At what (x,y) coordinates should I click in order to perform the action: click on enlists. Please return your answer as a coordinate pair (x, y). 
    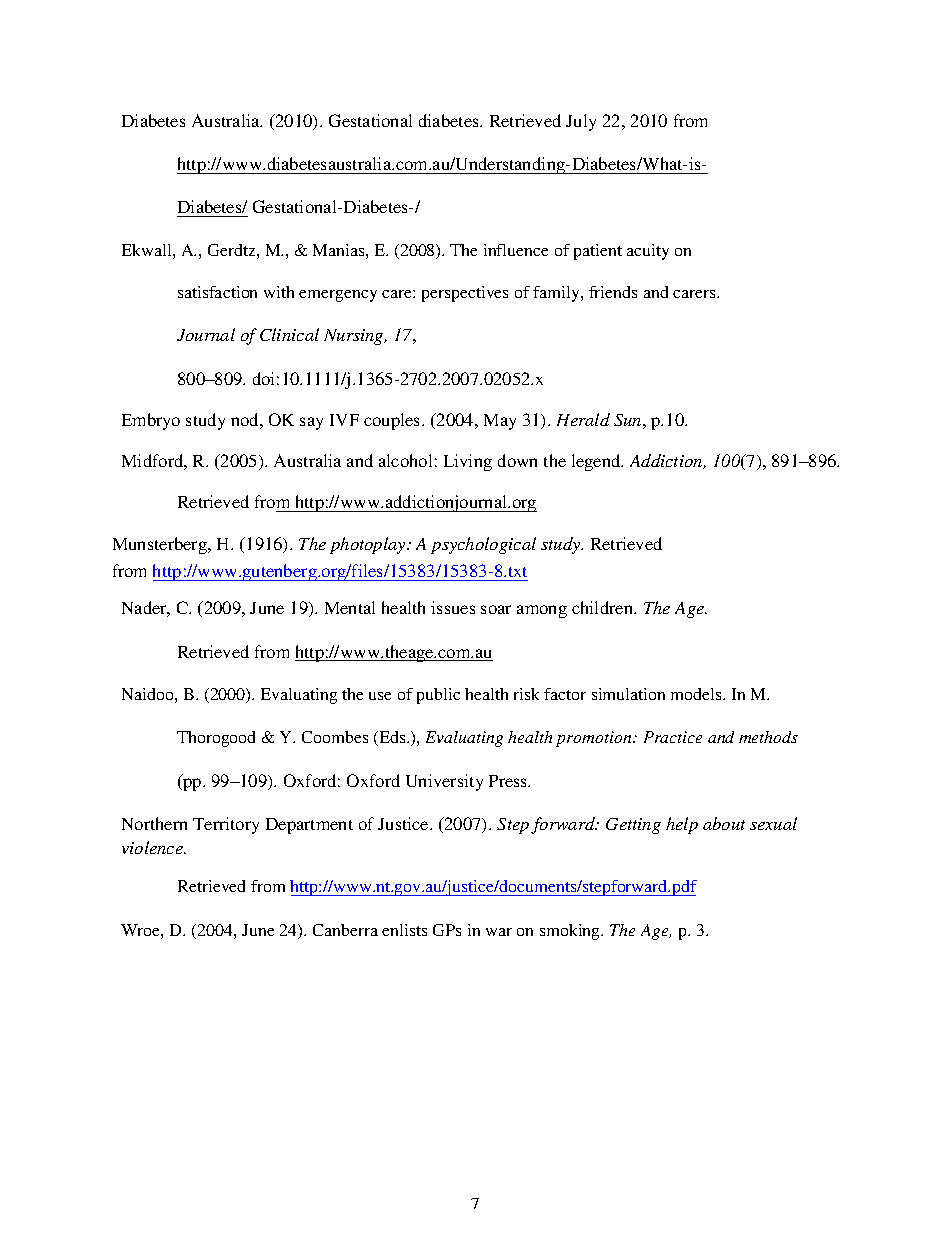
    Looking at the image, I should click on (404, 930).
